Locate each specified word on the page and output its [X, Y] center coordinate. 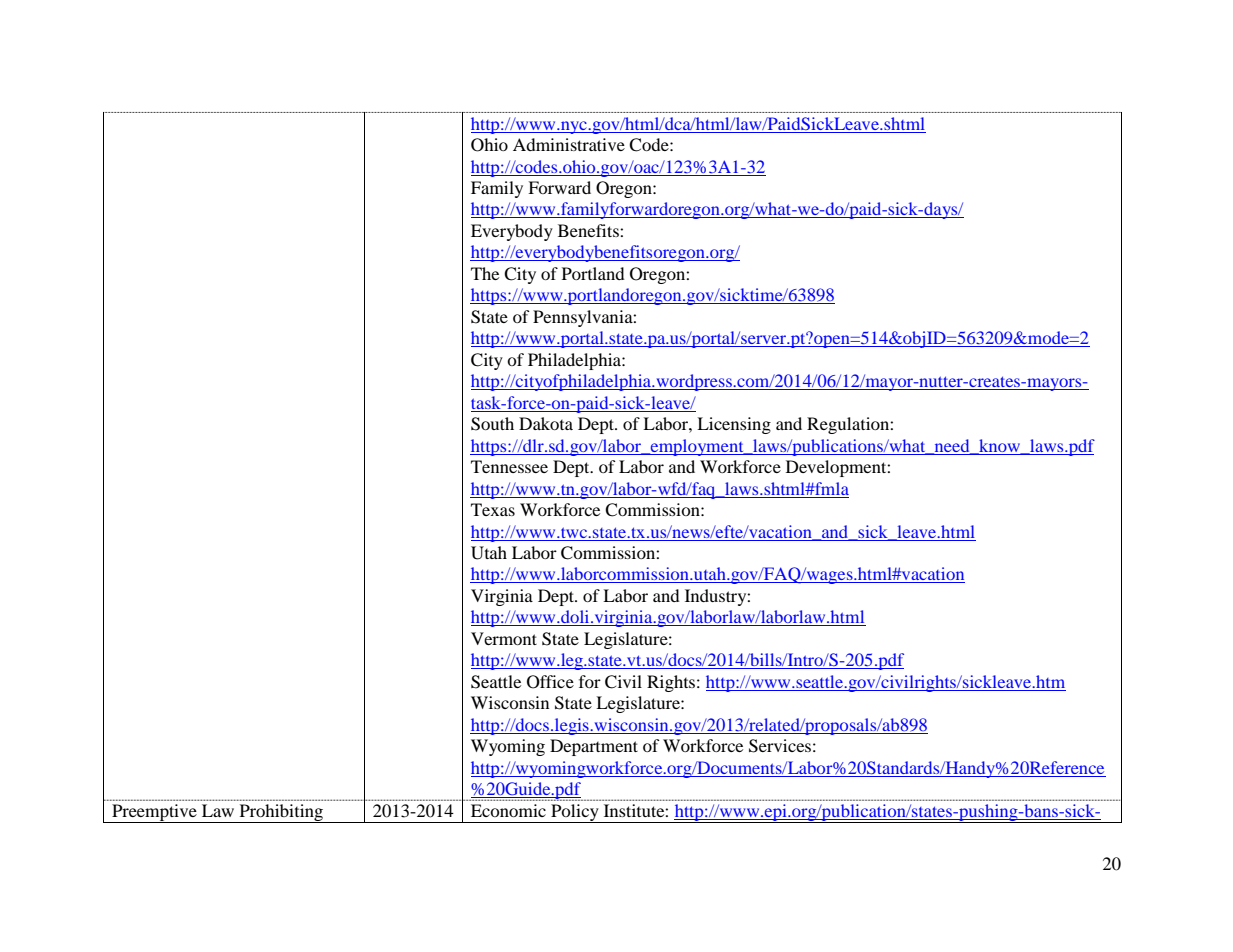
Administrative [569, 144]
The [485, 273]
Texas [493, 509]
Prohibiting [281, 813]
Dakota [546, 423]
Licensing [734, 425]
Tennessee [509, 466]
